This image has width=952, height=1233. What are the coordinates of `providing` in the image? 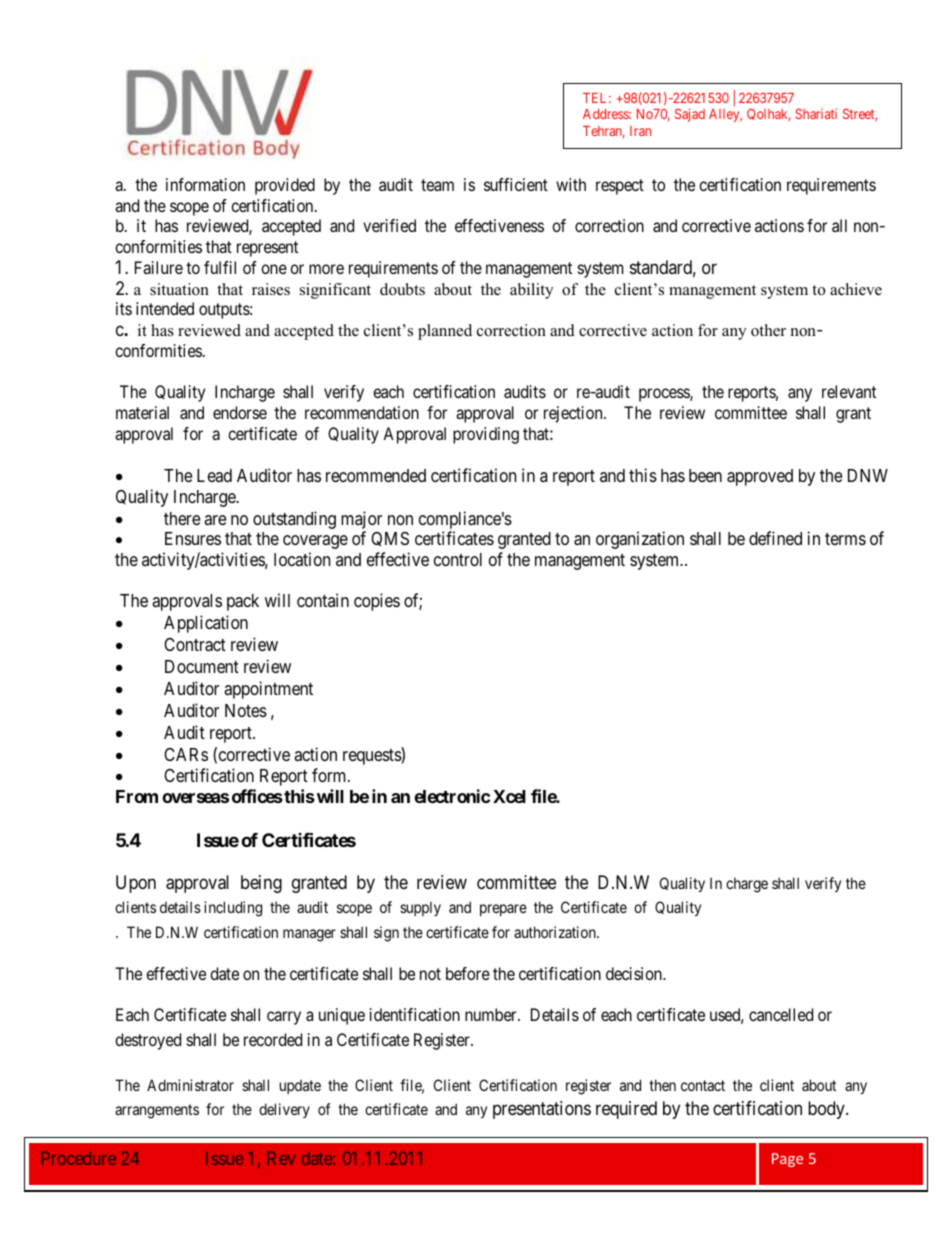 It's located at (486, 435).
